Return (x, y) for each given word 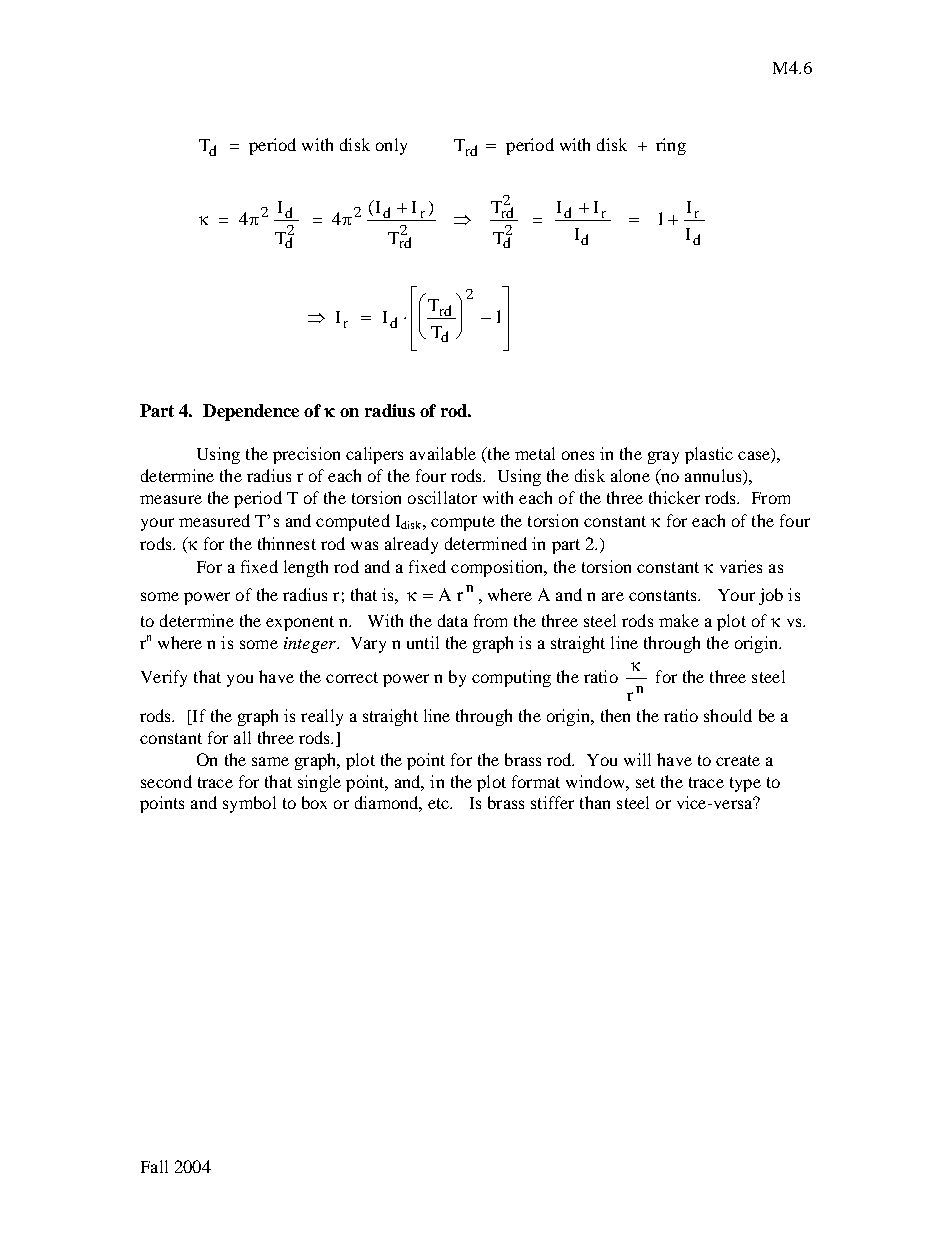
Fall (154, 1166)
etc (440, 803)
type (745, 784)
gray (663, 457)
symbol (249, 804)
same (270, 761)
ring (671, 146)
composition (498, 568)
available (443, 453)
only (391, 146)
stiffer (552, 802)
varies (741, 566)
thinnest (287, 543)
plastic (709, 455)
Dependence (251, 412)
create (738, 760)
